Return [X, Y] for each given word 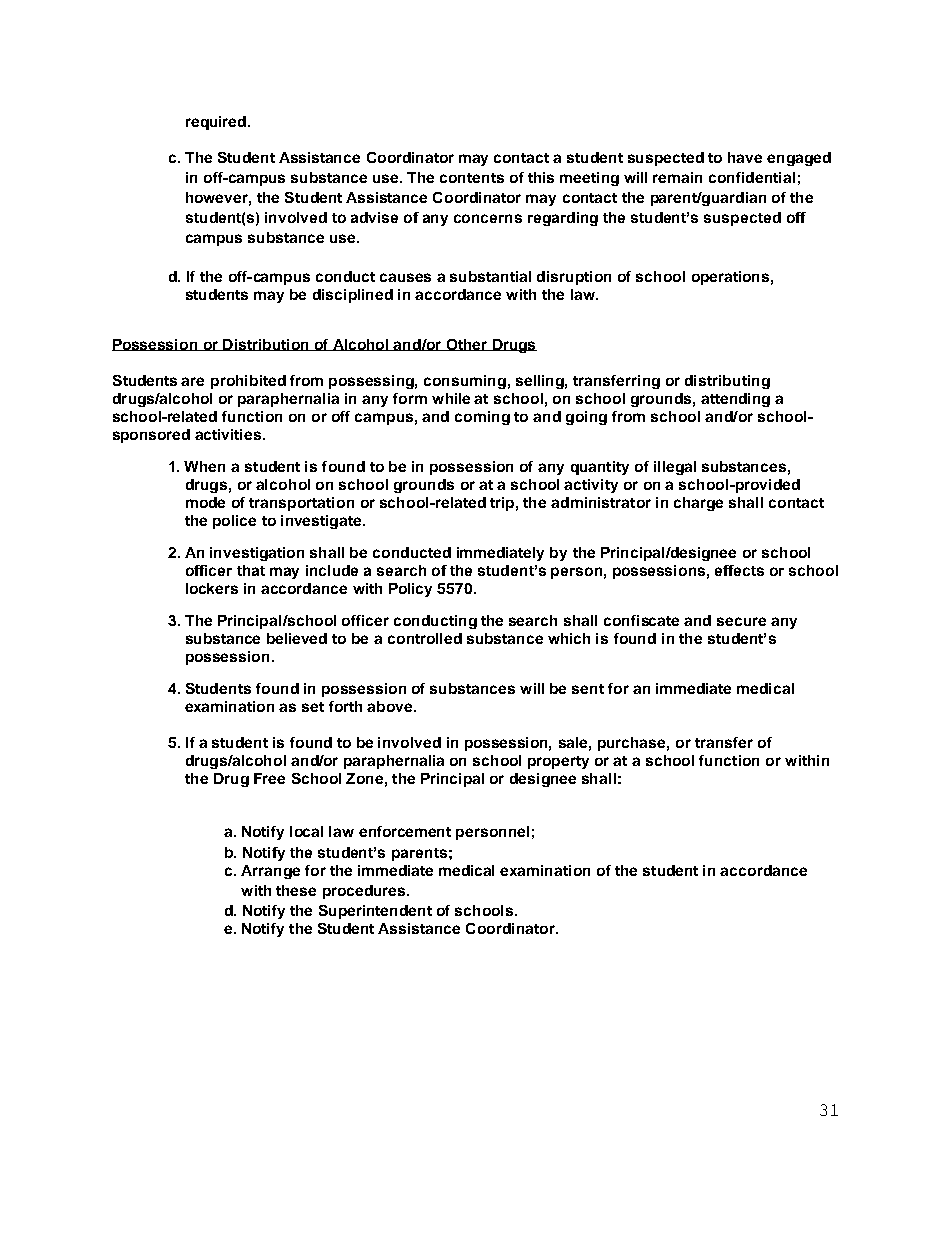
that [251, 570]
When [204, 466]
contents [472, 178]
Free [269, 778]
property [558, 762]
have [745, 157]
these [296, 890]
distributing [727, 382]
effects [739, 570]
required [217, 123]
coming [482, 418]
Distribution [266, 345]
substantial [490, 276]
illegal [675, 468]
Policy [410, 590]
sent [588, 689]
